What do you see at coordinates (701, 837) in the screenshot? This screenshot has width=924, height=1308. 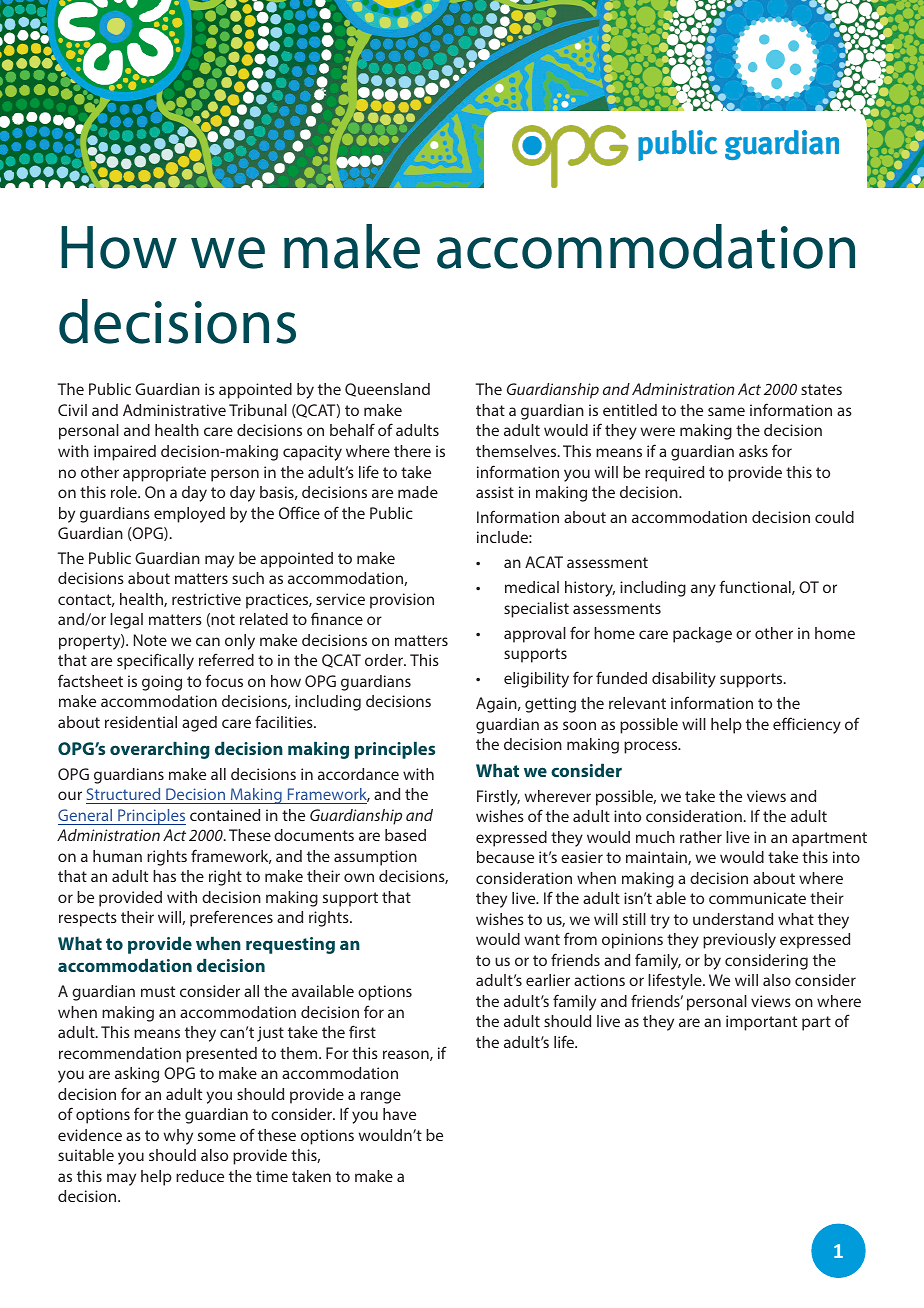 I see `rather` at bounding box center [701, 837].
